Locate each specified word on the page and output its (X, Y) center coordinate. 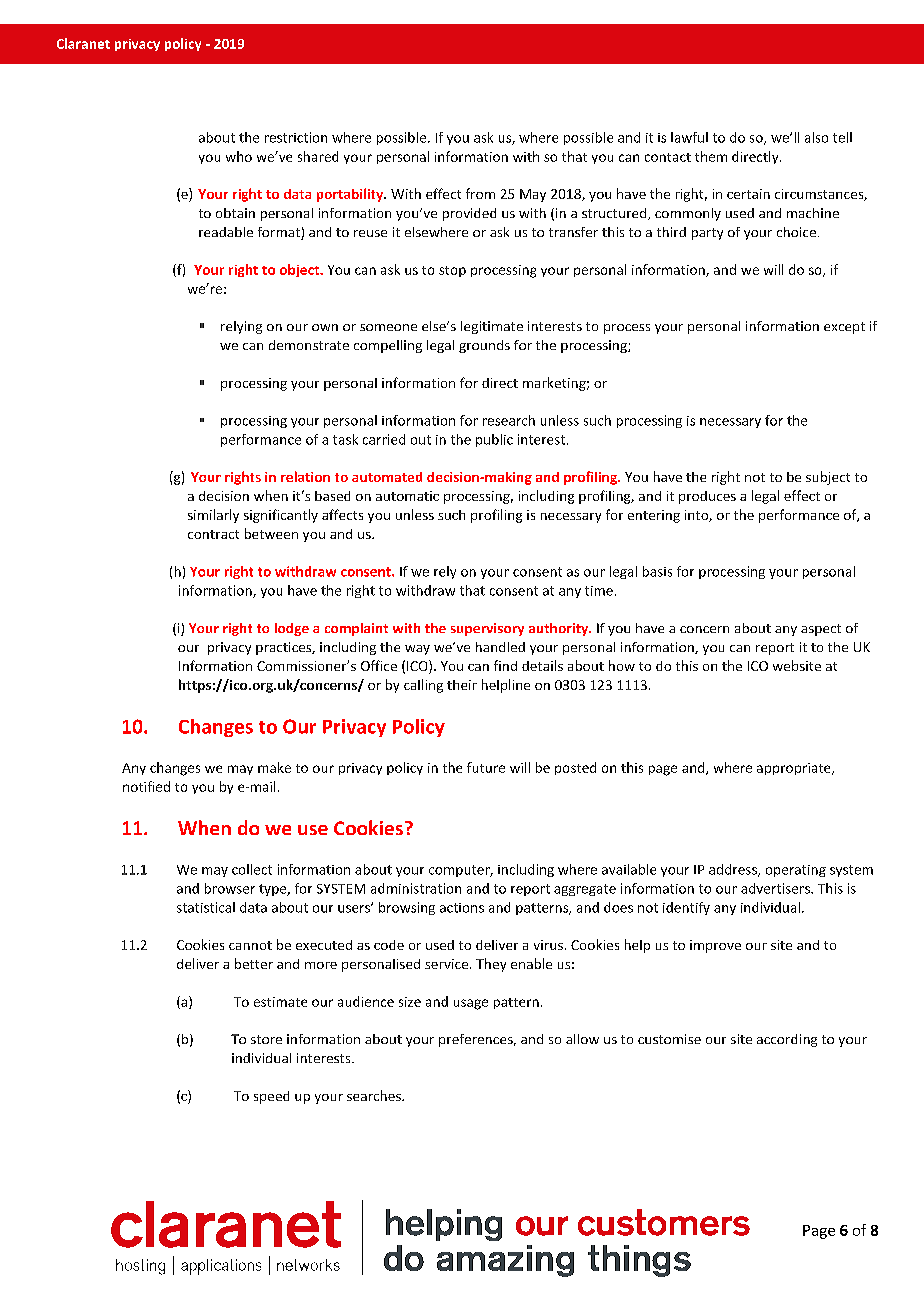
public (494, 440)
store (266, 1039)
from (480, 193)
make (274, 767)
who (239, 156)
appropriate (795, 769)
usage (471, 1004)
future (486, 767)
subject (828, 478)
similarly (213, 516)
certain (748, 194)
